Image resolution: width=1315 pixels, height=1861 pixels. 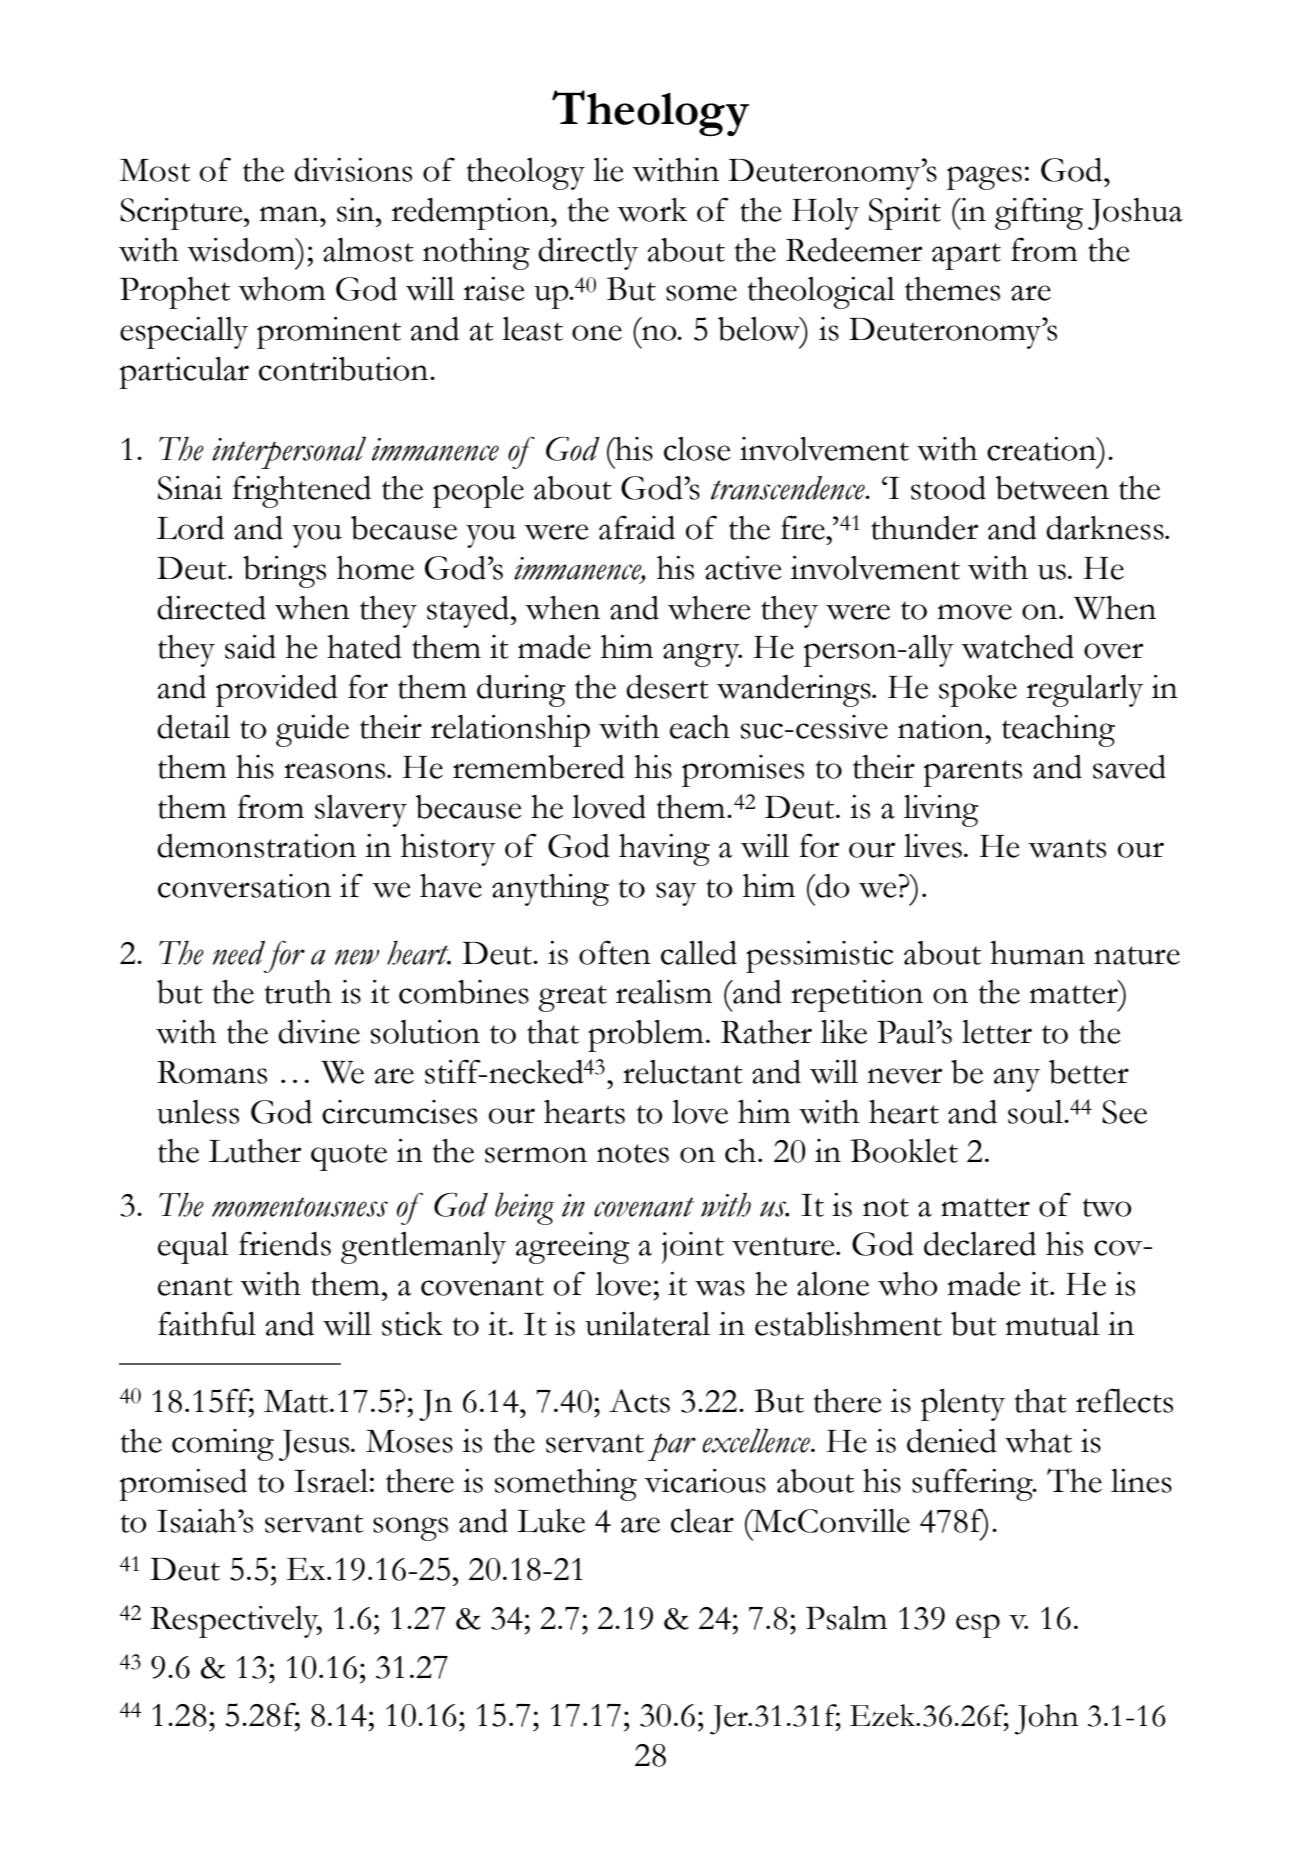 What do you see at coordinates (242, 250) in the page?
I see `wisdom` at bounding box center [242, 250].
